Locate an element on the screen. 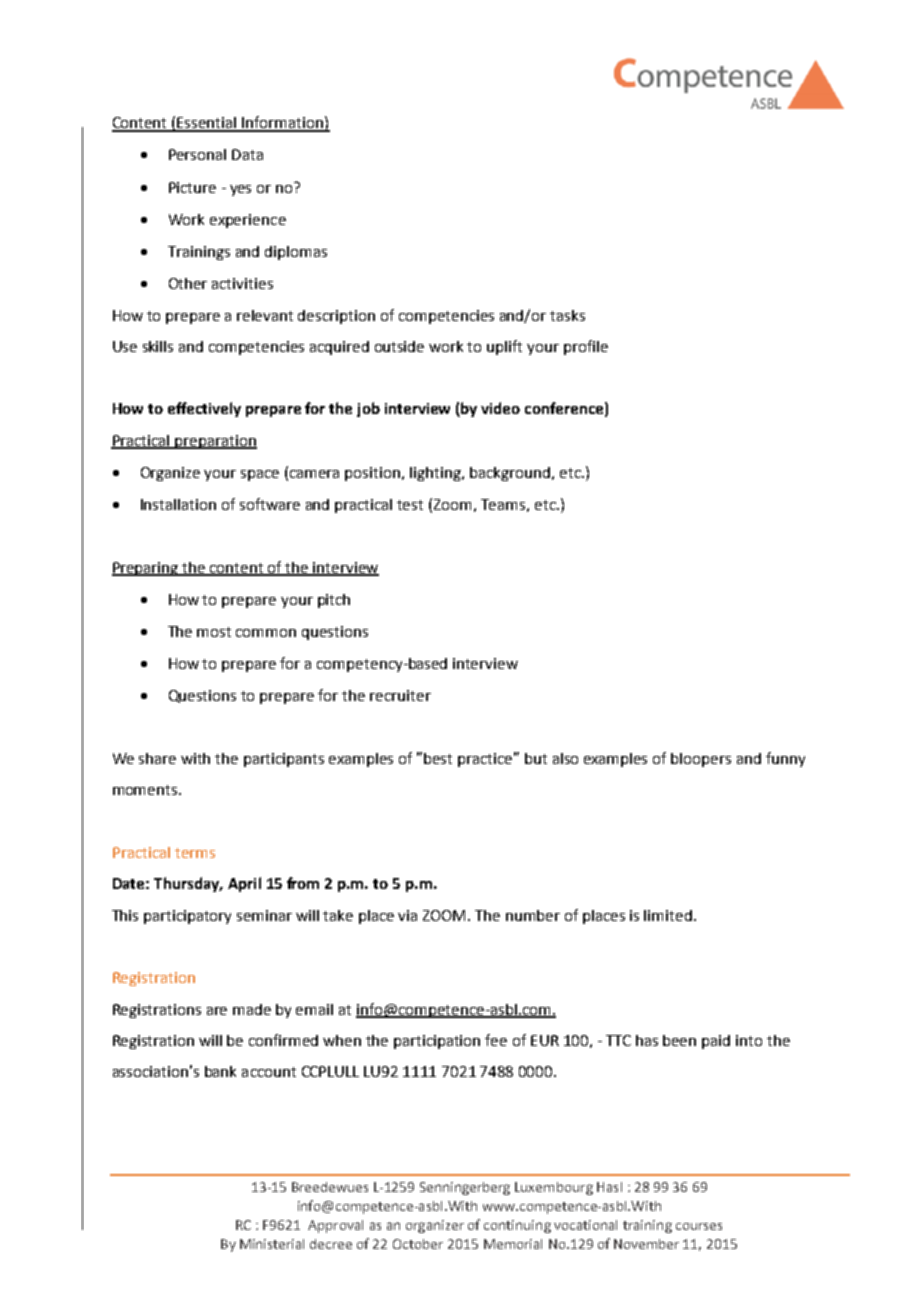 This screenshot has height=1308, width=924. effectively is located at coordinates (204, 409).
